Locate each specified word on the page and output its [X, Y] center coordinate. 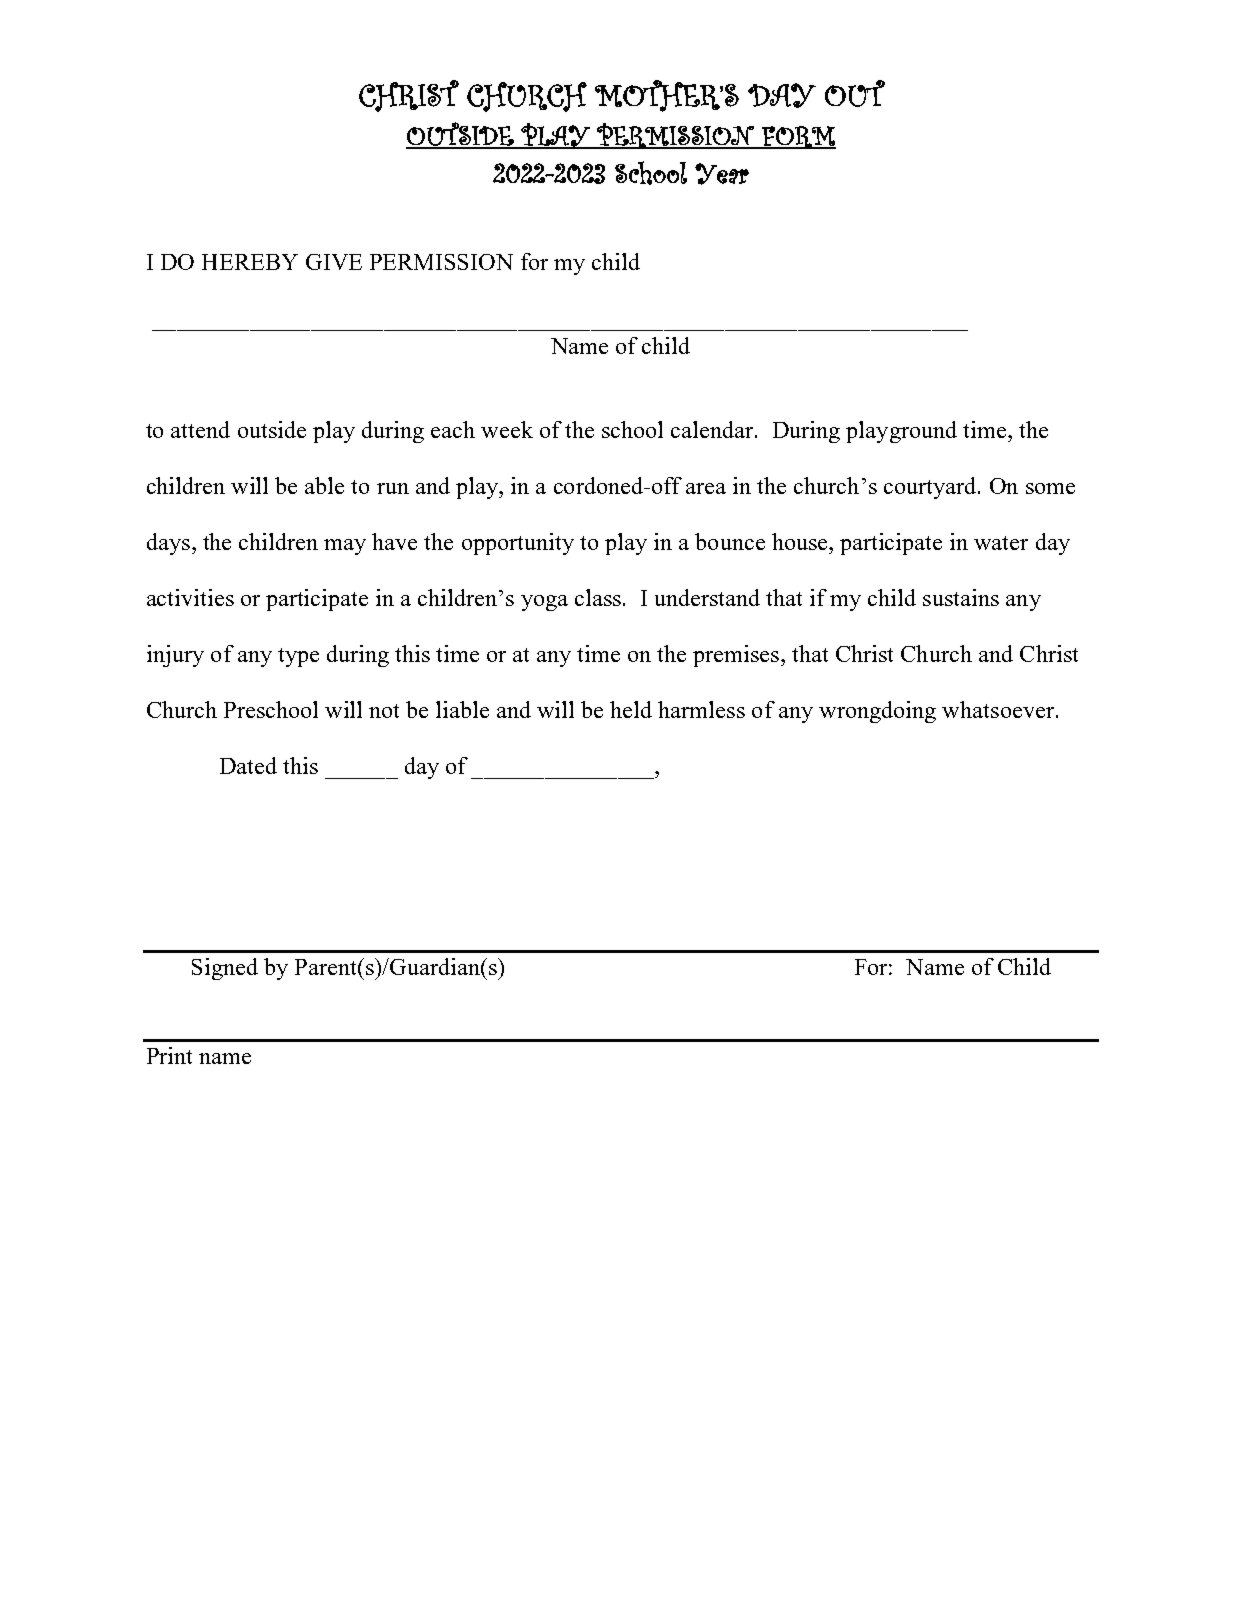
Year [722, 174]
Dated [248, 765]
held [631, 709]
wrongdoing [877, 712]
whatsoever [998, 709]
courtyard [931, 488]
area [706, 488]
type [298, 657]
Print [169, 1055]
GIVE [334, 262]
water [1001, 543]
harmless [701, 709]
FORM [798, 137]
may [345, 547]
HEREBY [250, 262]
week [507, 429]
